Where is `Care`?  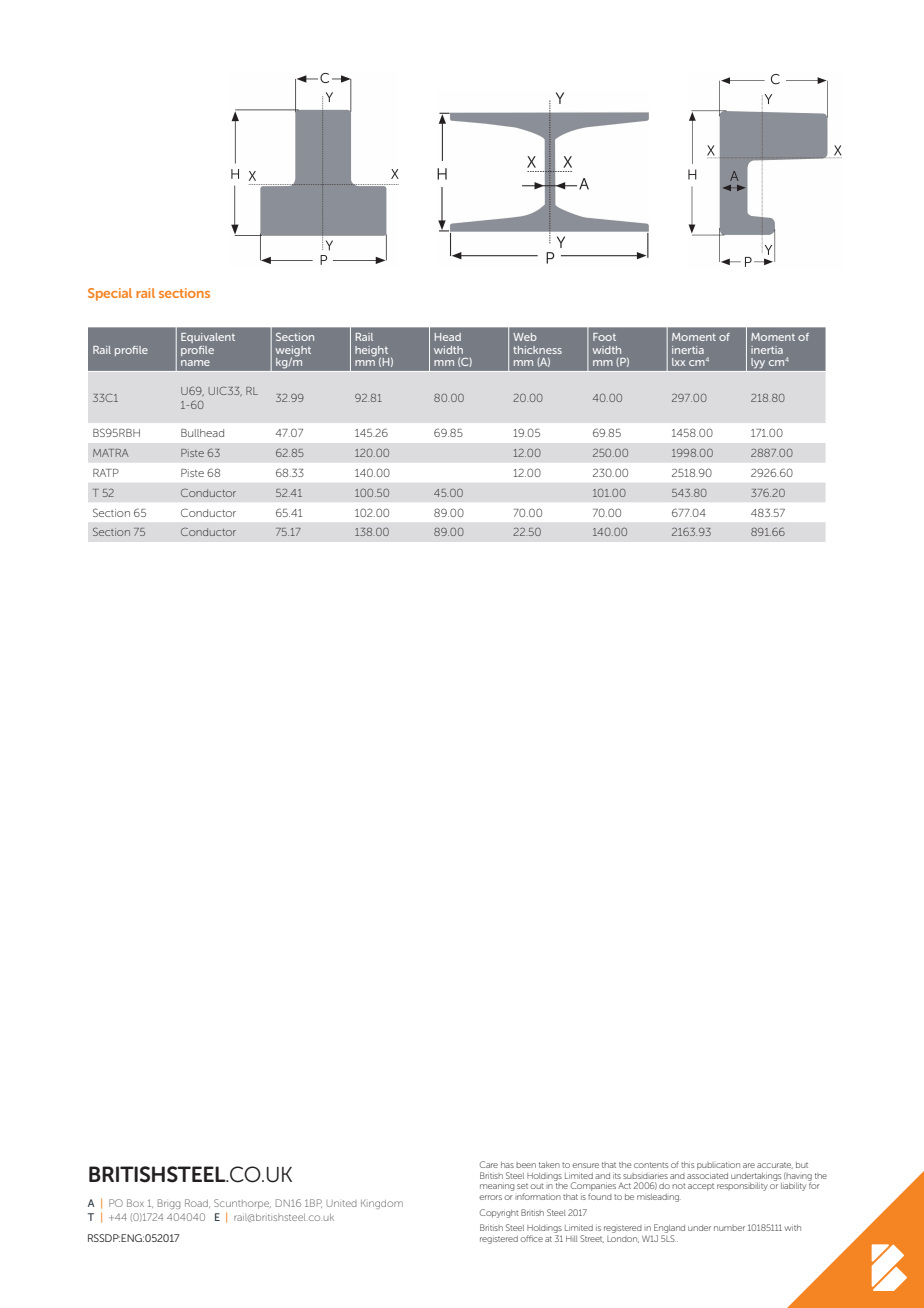 Care is located at coordinates (489, 1164).
